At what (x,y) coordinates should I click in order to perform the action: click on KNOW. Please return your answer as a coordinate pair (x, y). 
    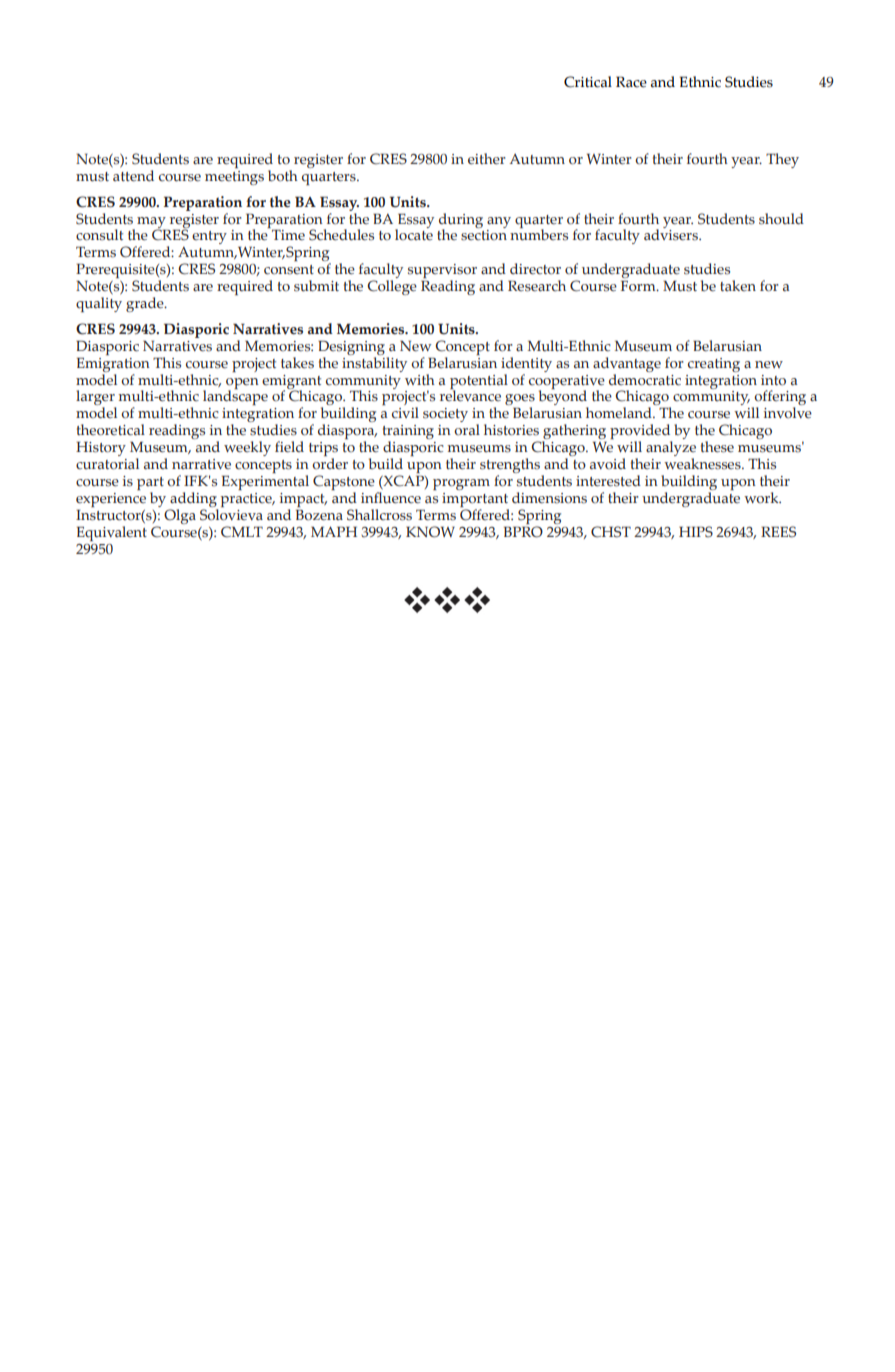
    Looking at the image, I should click on (430, 532).
